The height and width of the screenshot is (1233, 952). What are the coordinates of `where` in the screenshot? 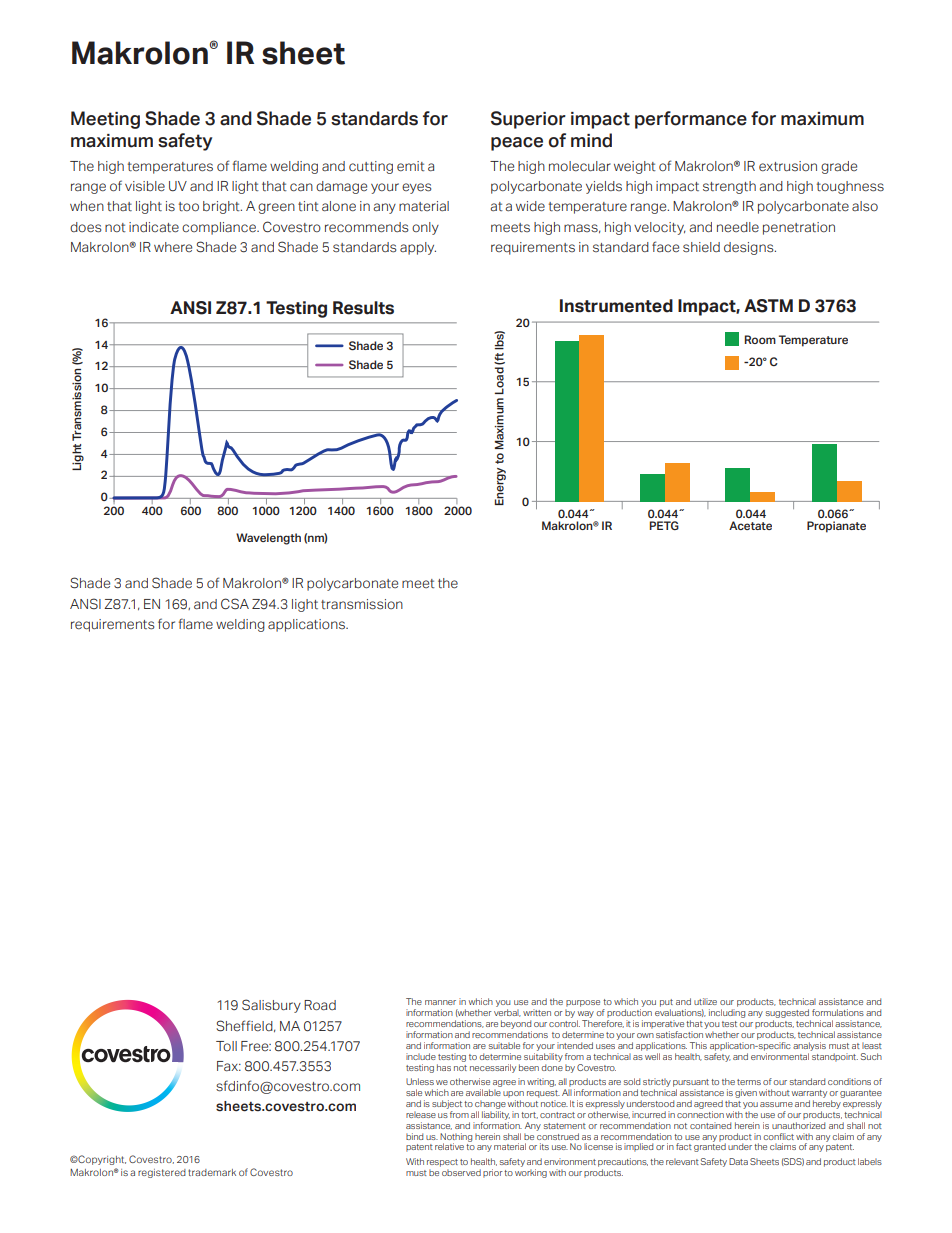 It's located at (173, 247).
